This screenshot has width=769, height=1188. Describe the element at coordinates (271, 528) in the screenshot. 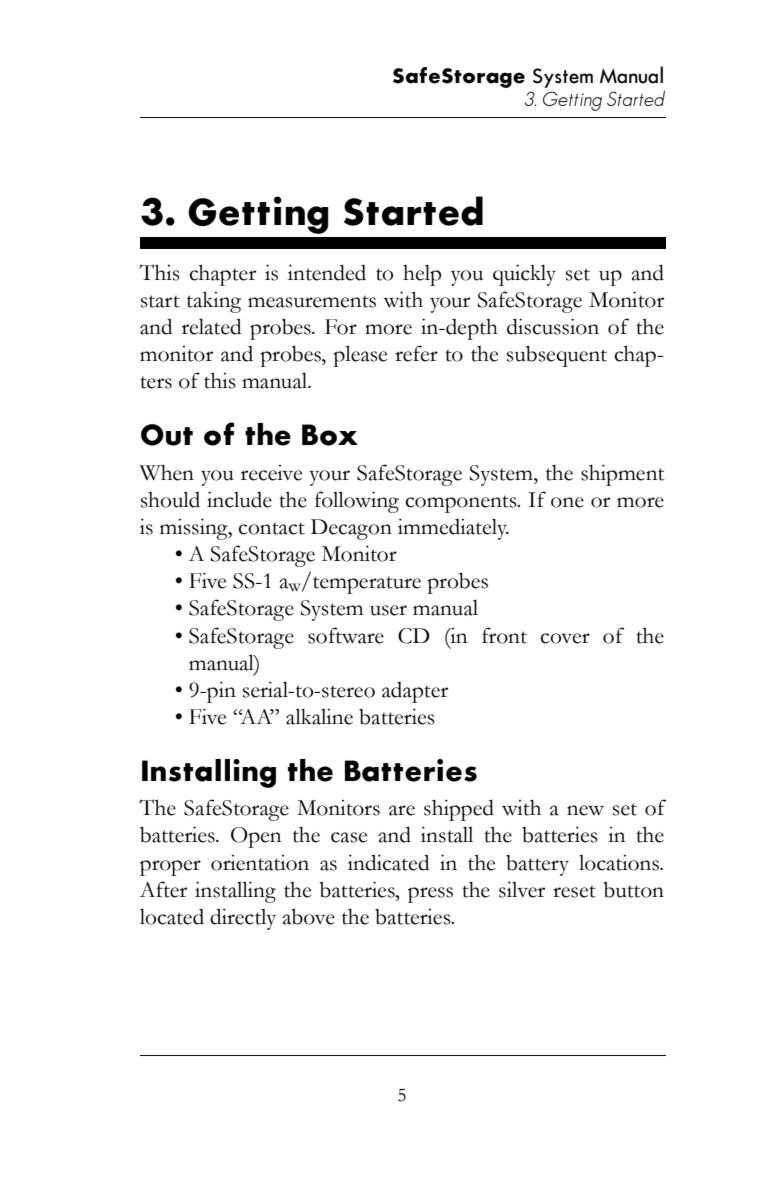

I see `contact` at that location.
